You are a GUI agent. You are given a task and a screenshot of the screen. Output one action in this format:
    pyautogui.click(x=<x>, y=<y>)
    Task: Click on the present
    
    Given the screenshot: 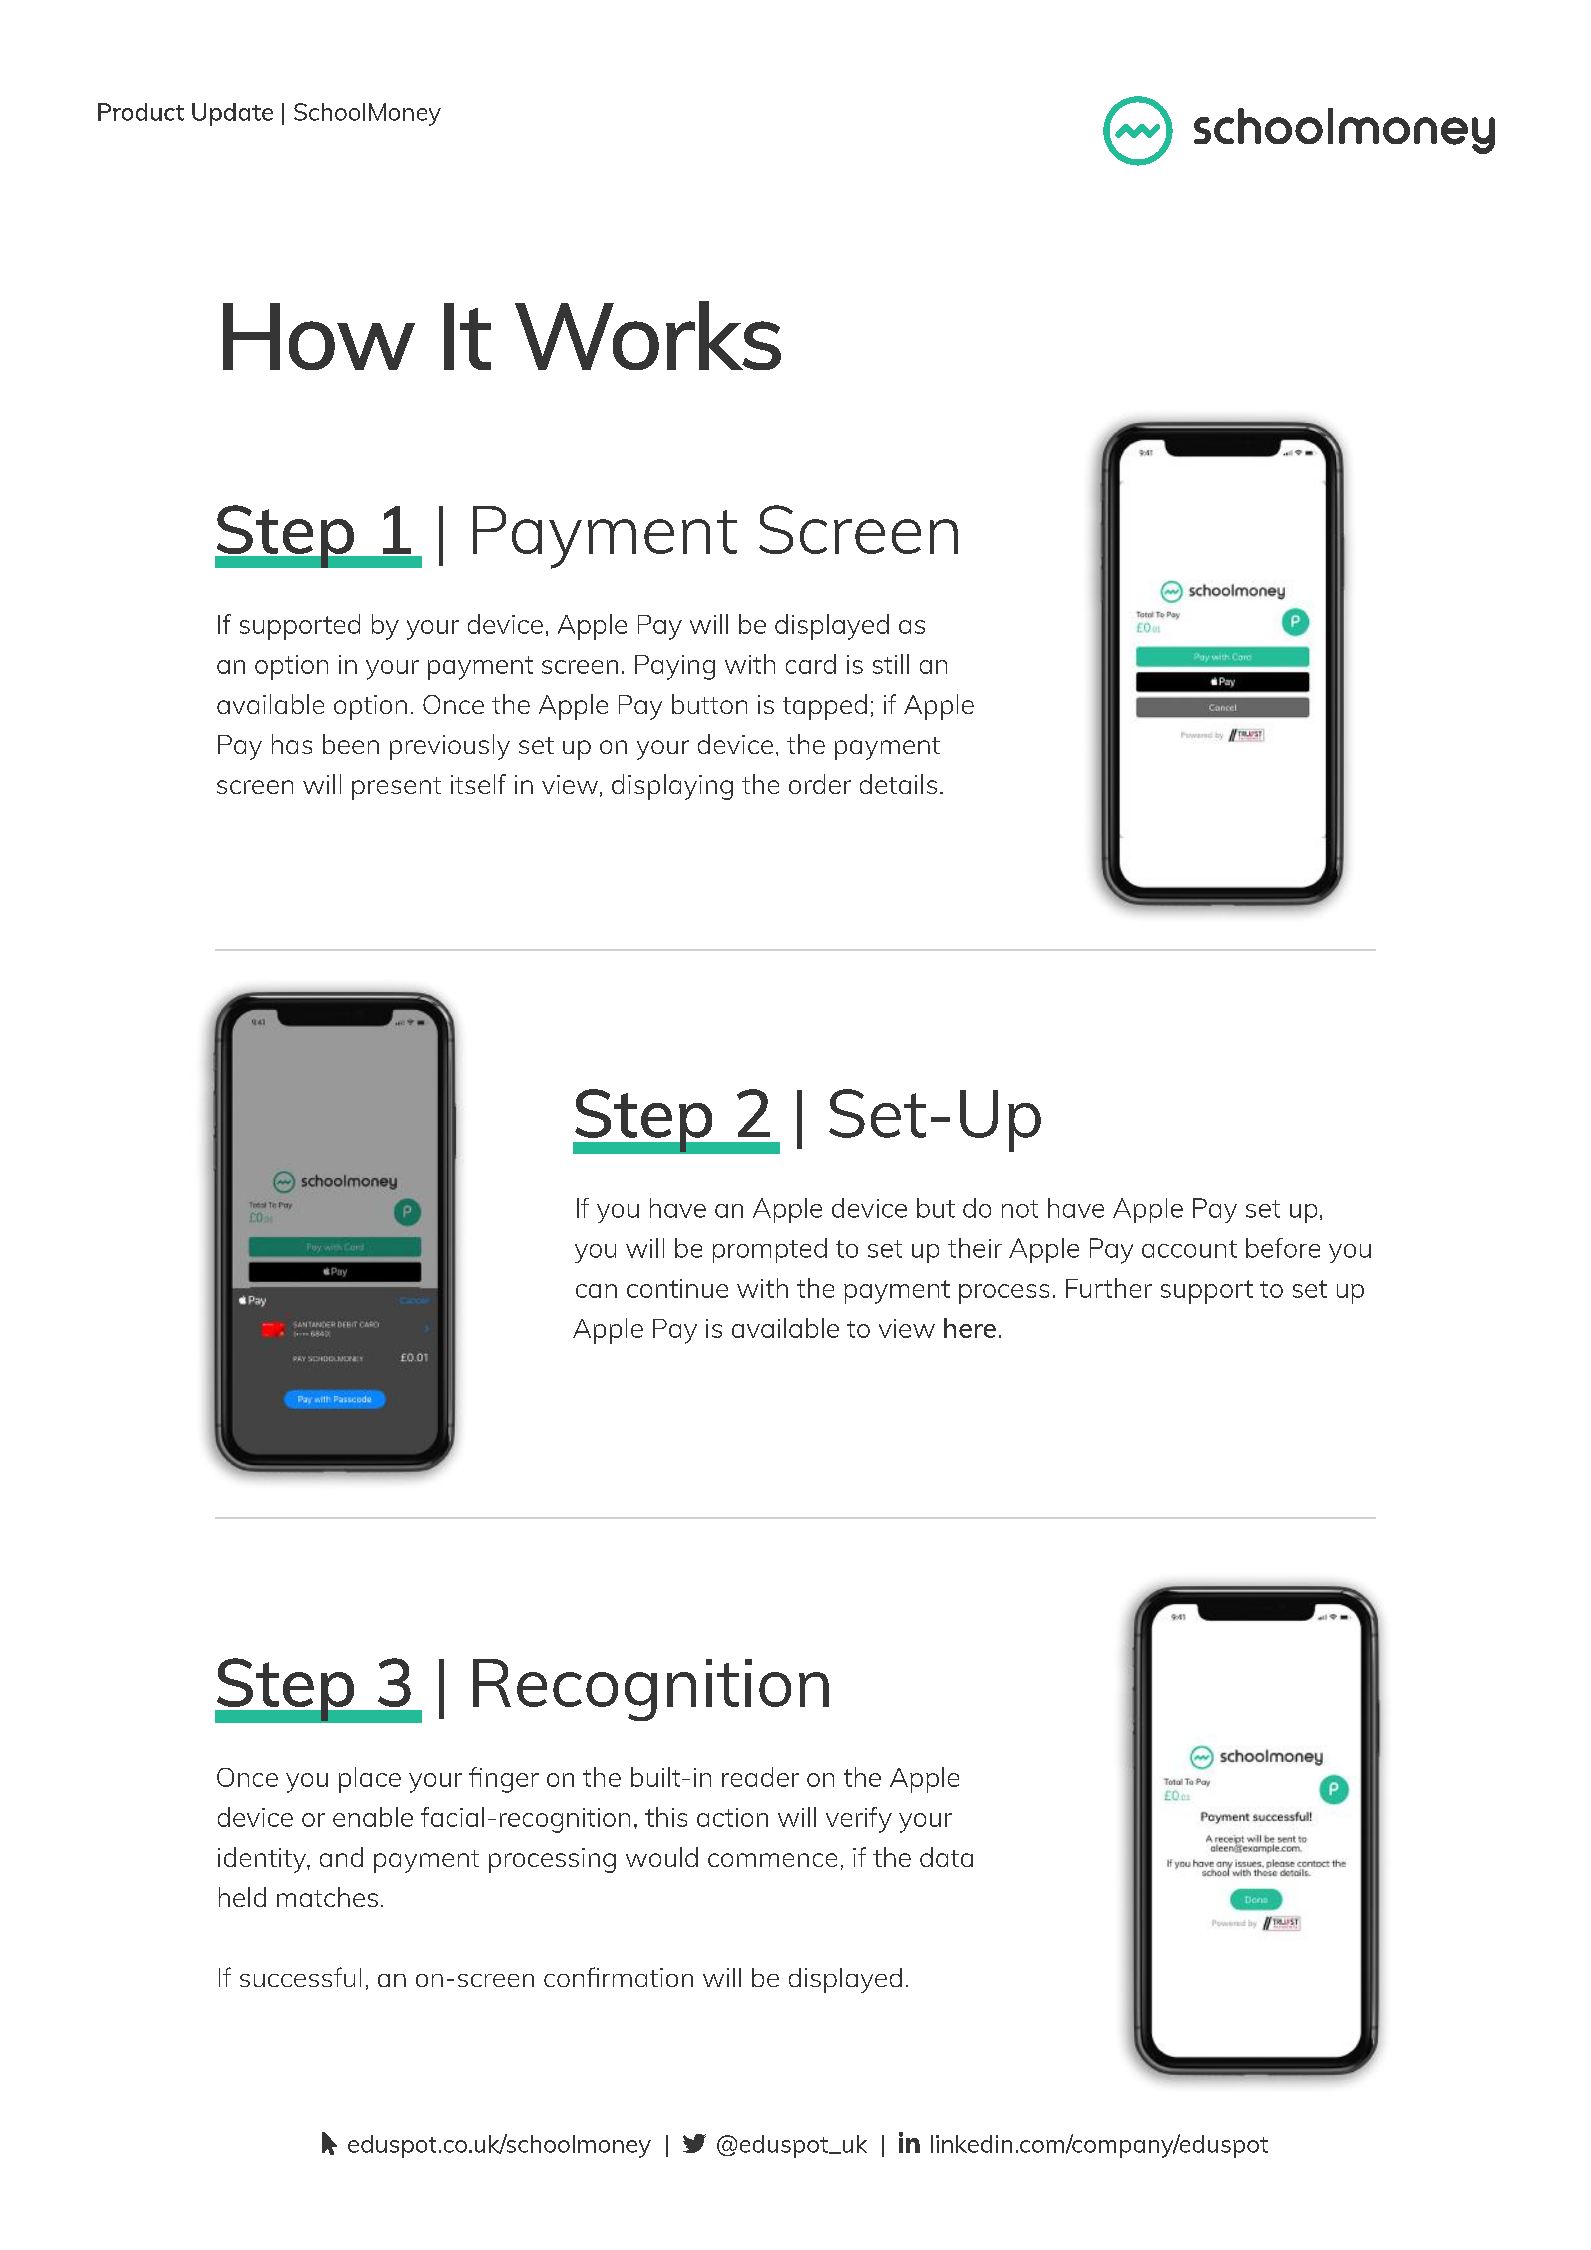 What is the action you would take?
    pyautogui.click(x=396, y=788)
